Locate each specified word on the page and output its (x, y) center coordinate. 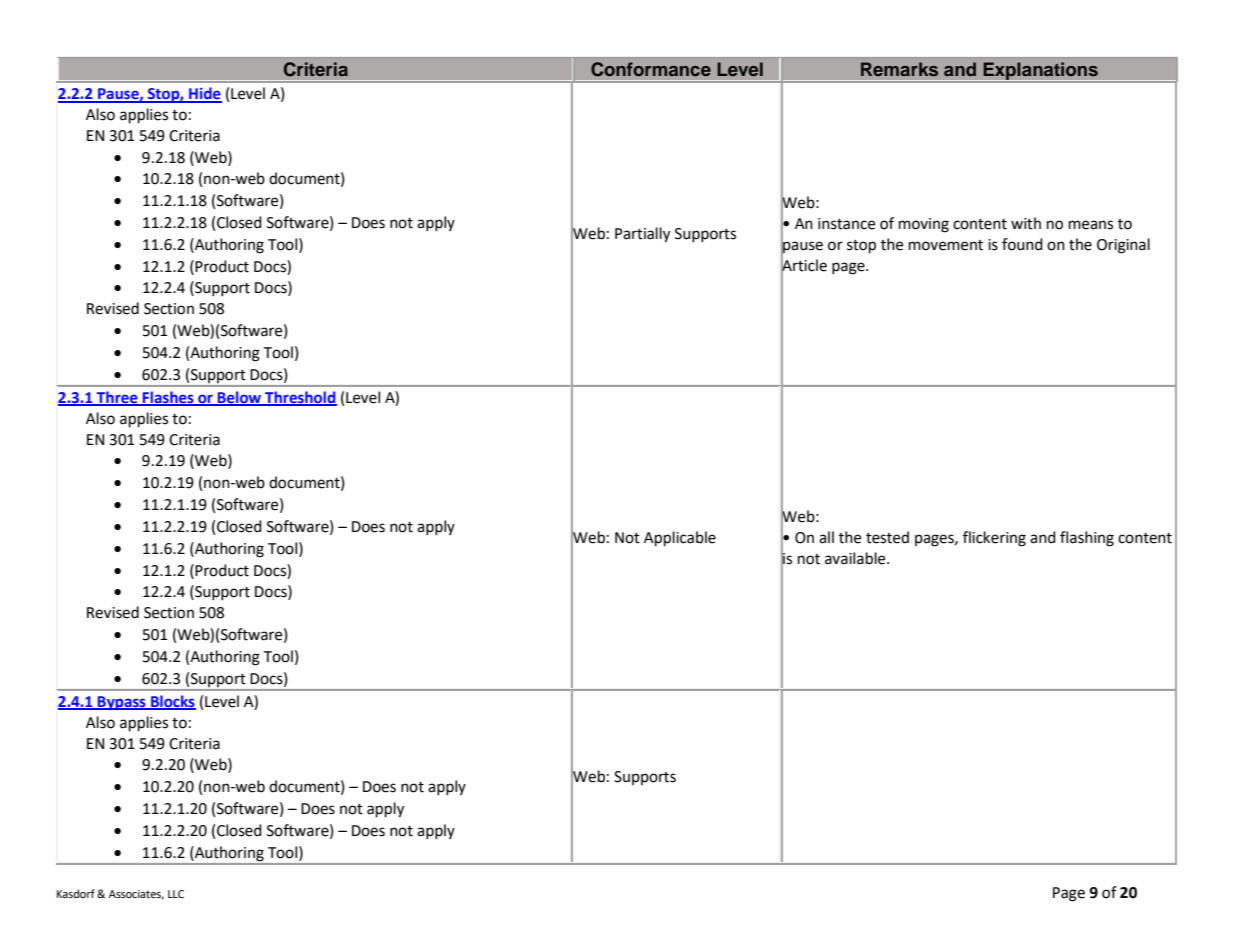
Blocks (172, 702)
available (856, 558)
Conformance (651, 69)
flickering (994, 539)
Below (239, 398)
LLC (176, 894)
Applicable (680, 539)
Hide (204, 94)
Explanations (1040, 71)
